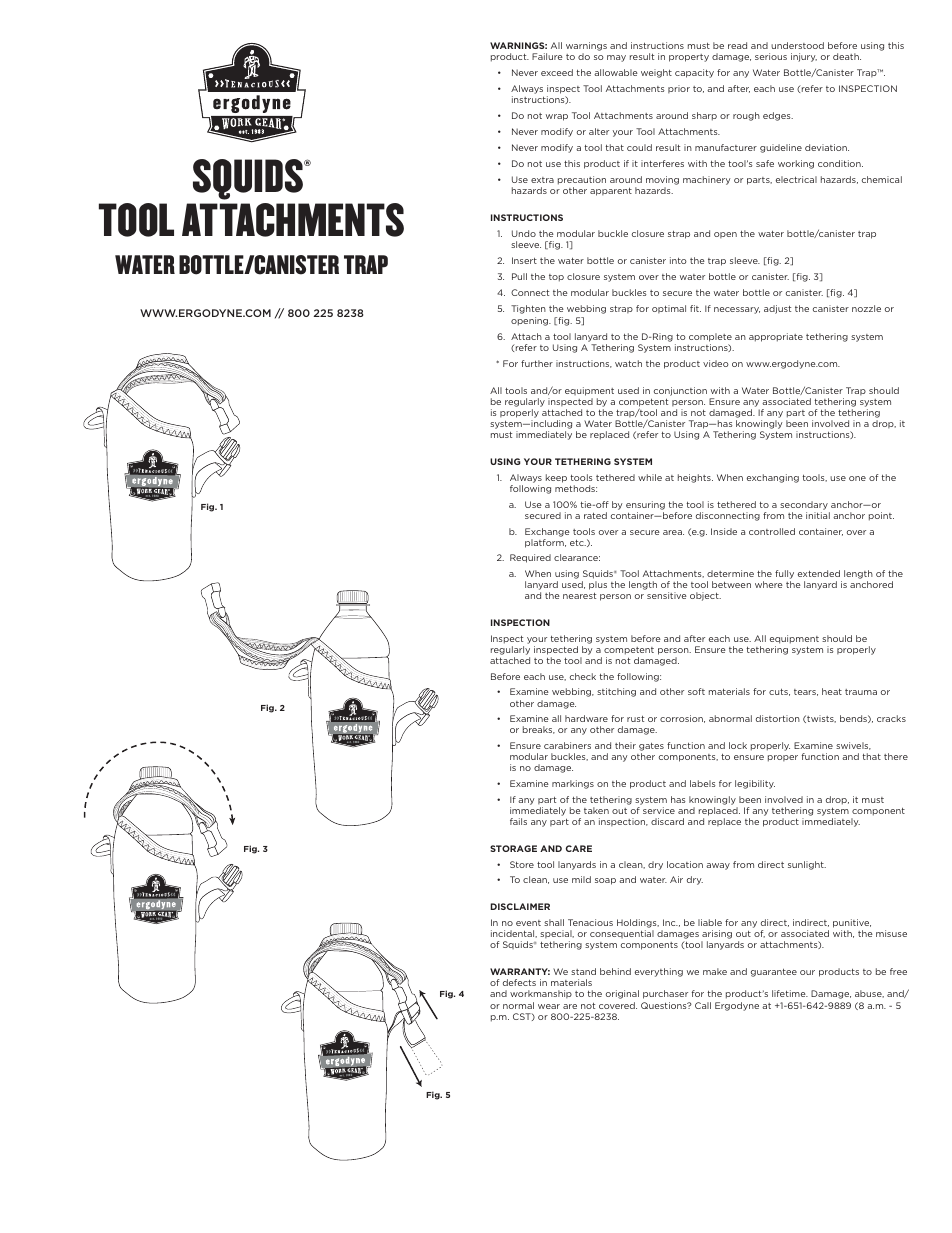  What do you see at coordinates (694, 73) in the screenshot?
I see `capacity` at bounding box center [694, 73].
